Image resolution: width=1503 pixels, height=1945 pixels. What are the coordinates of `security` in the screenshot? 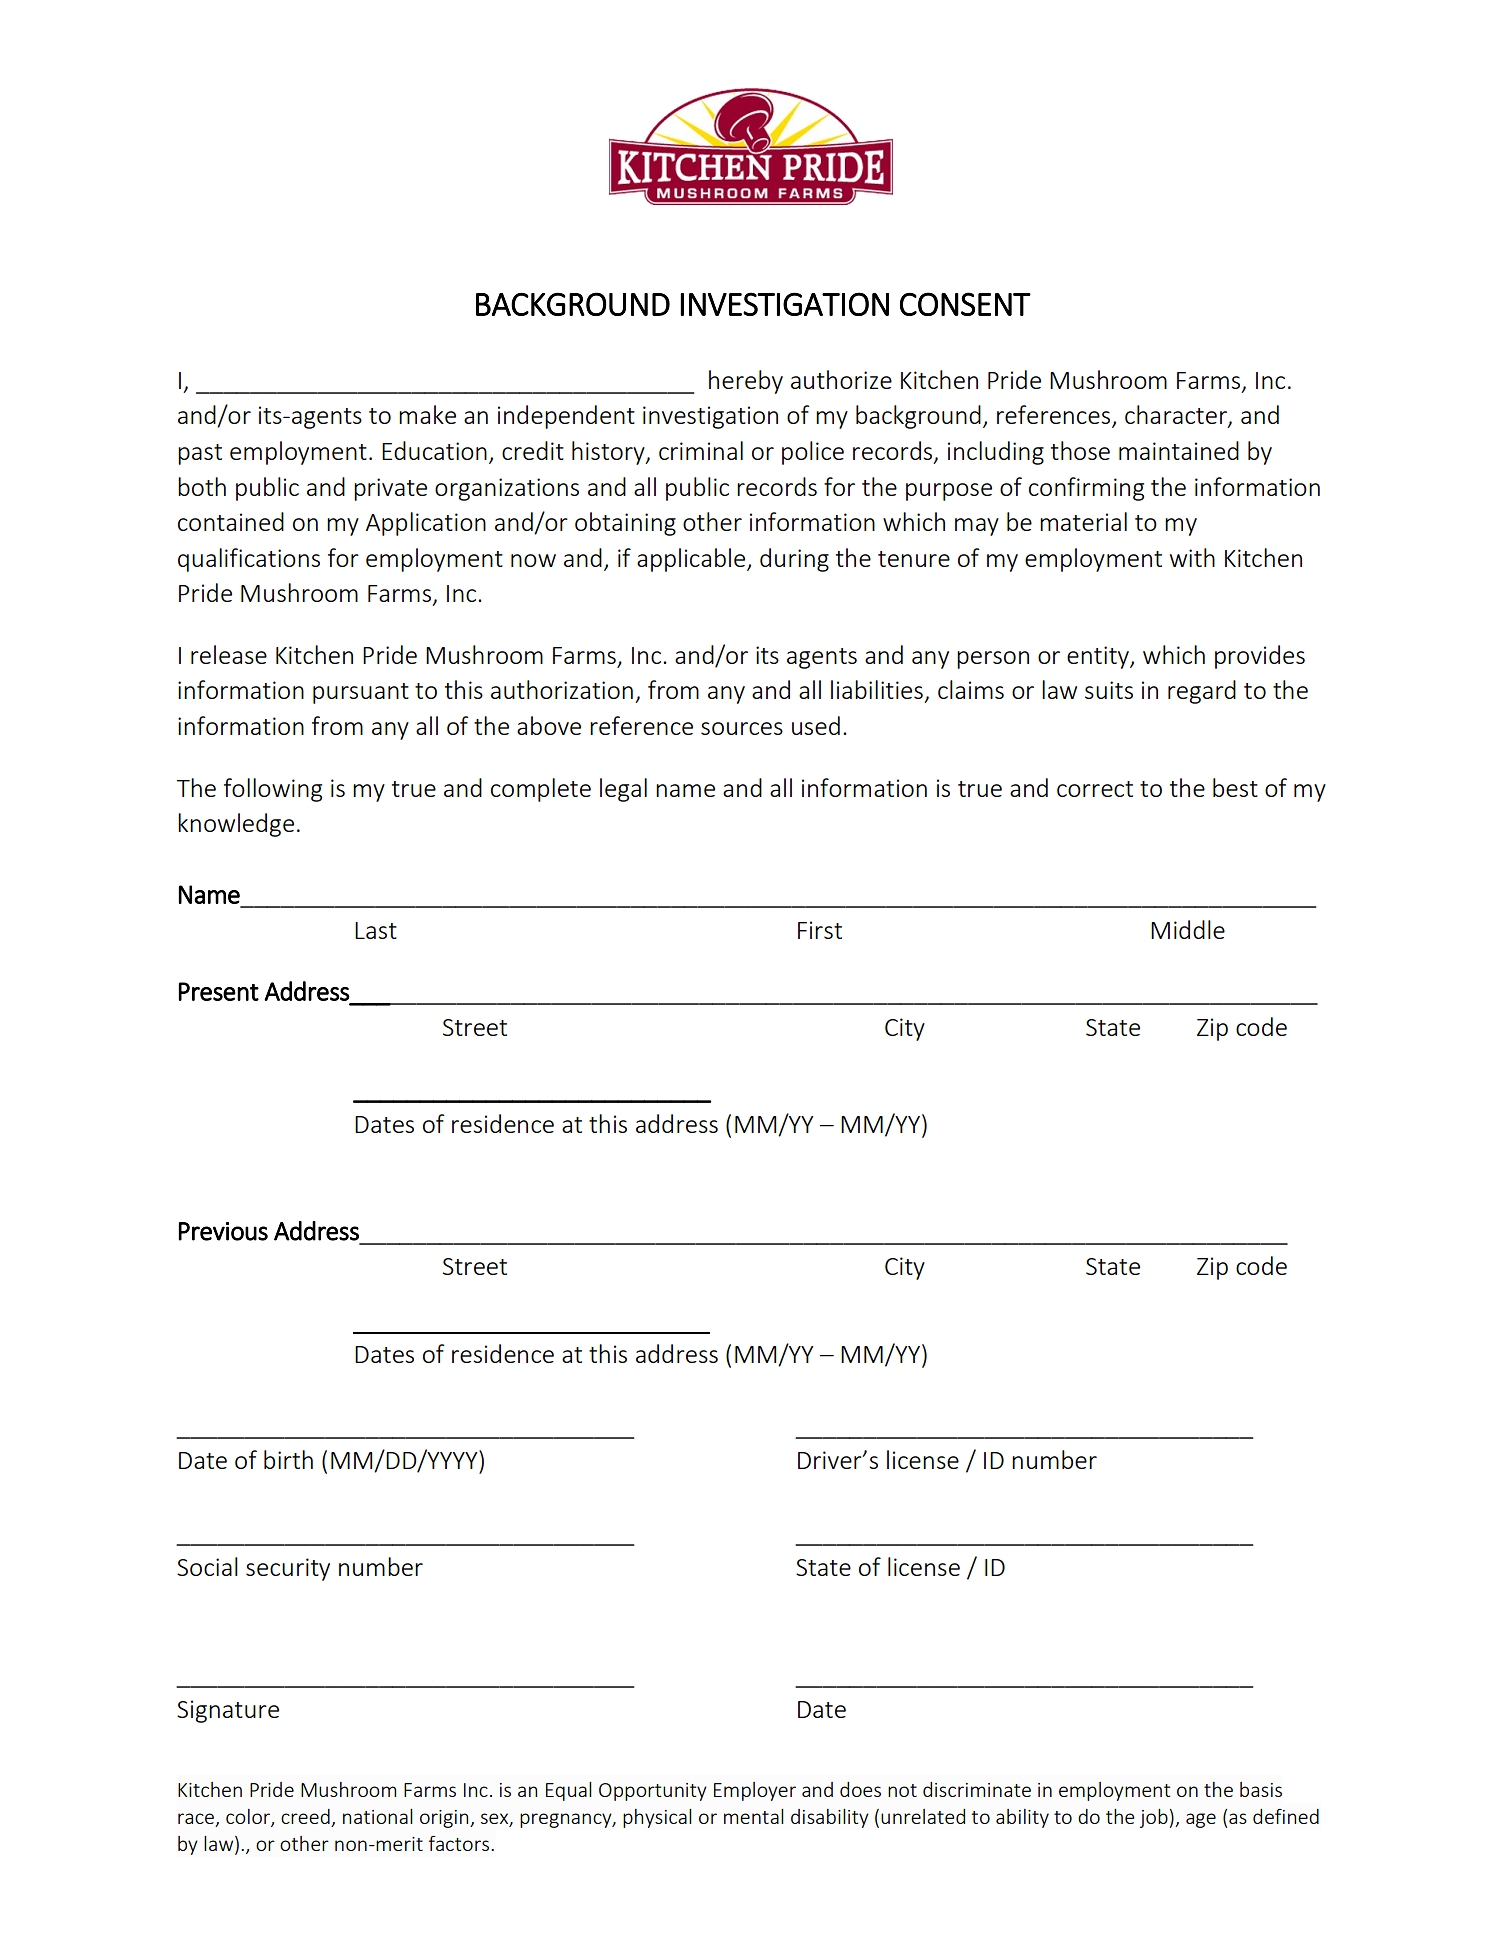 It's located at (288, 1569).
